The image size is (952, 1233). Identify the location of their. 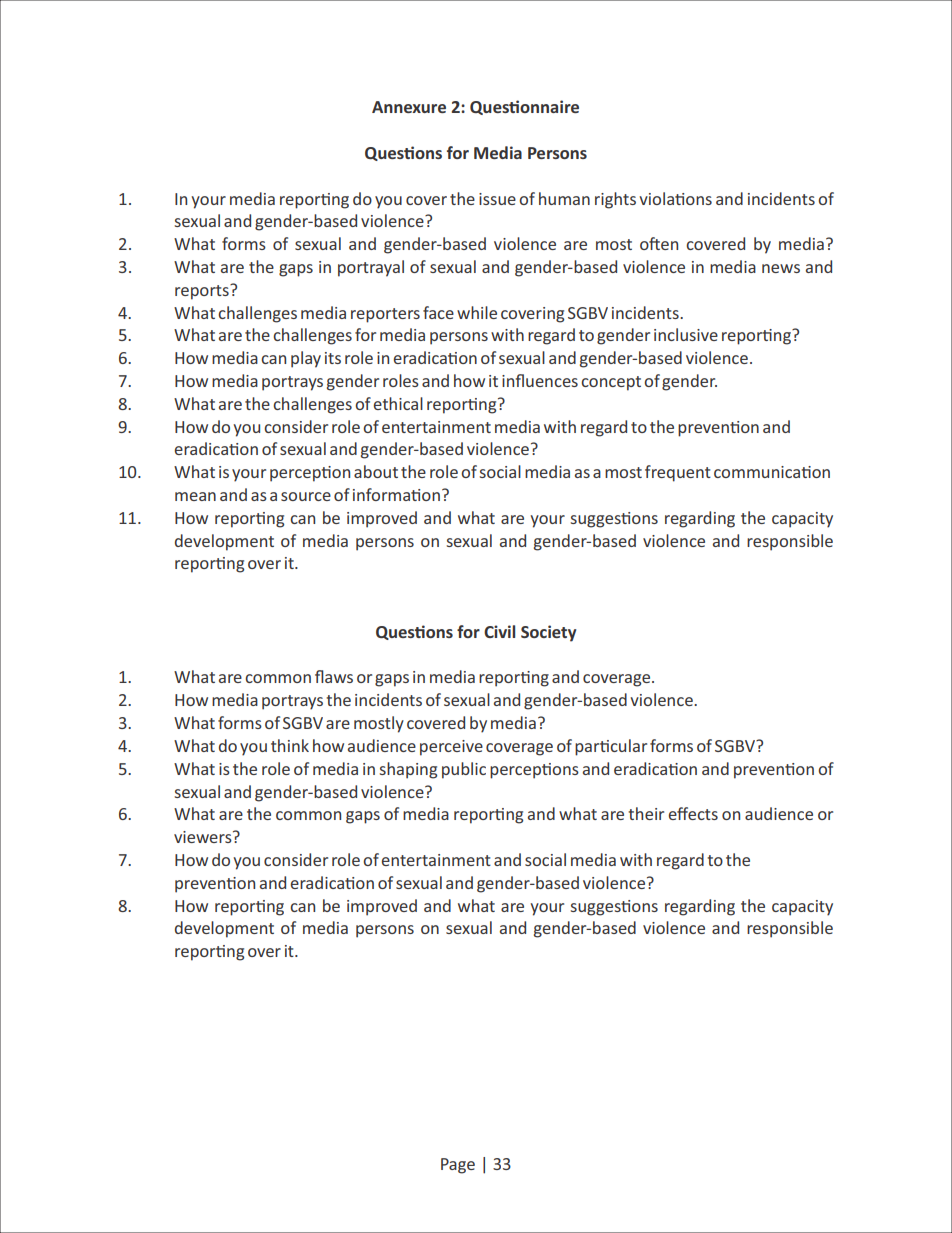
(646, 813).
